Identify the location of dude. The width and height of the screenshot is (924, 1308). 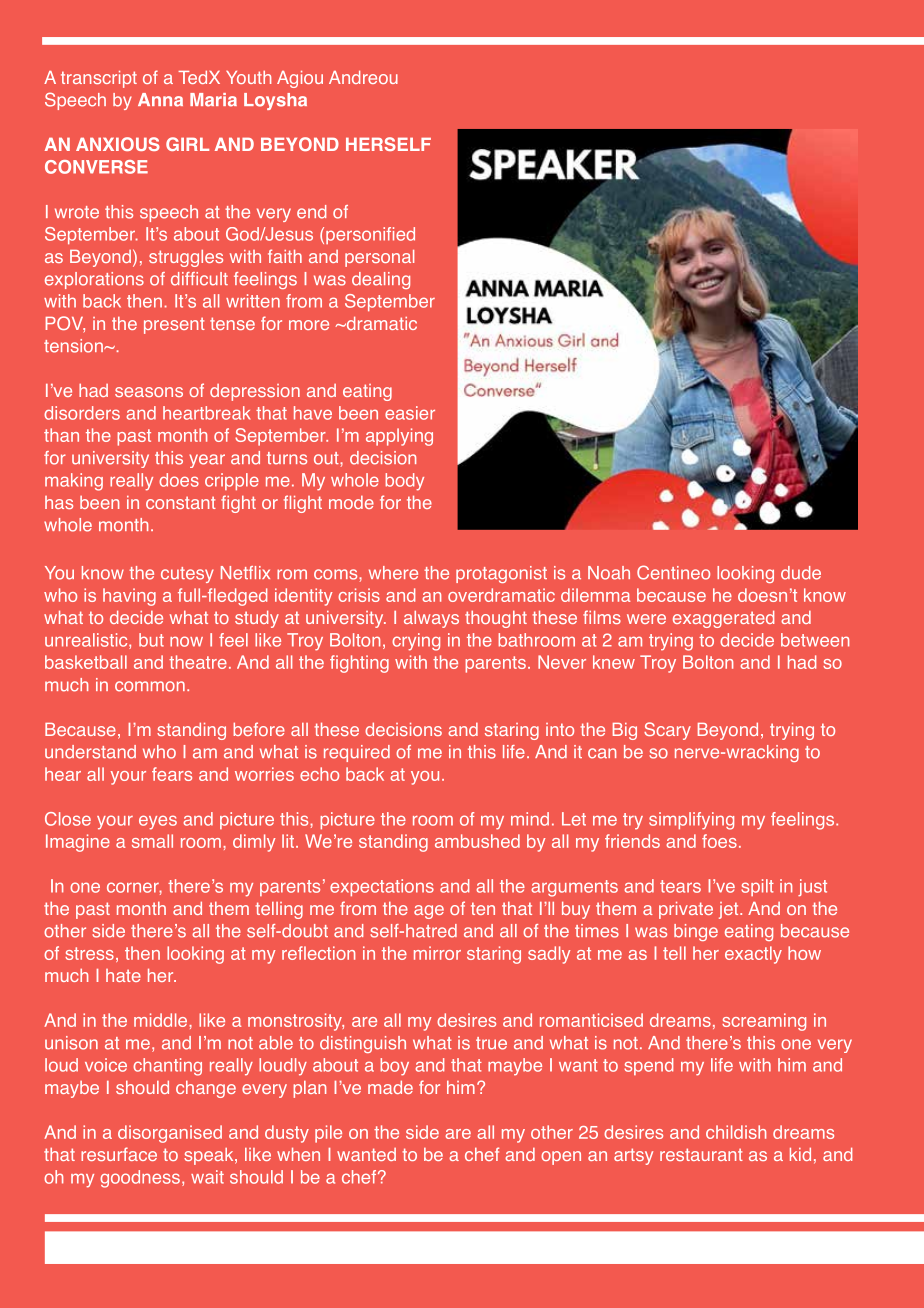
(801, 573).
